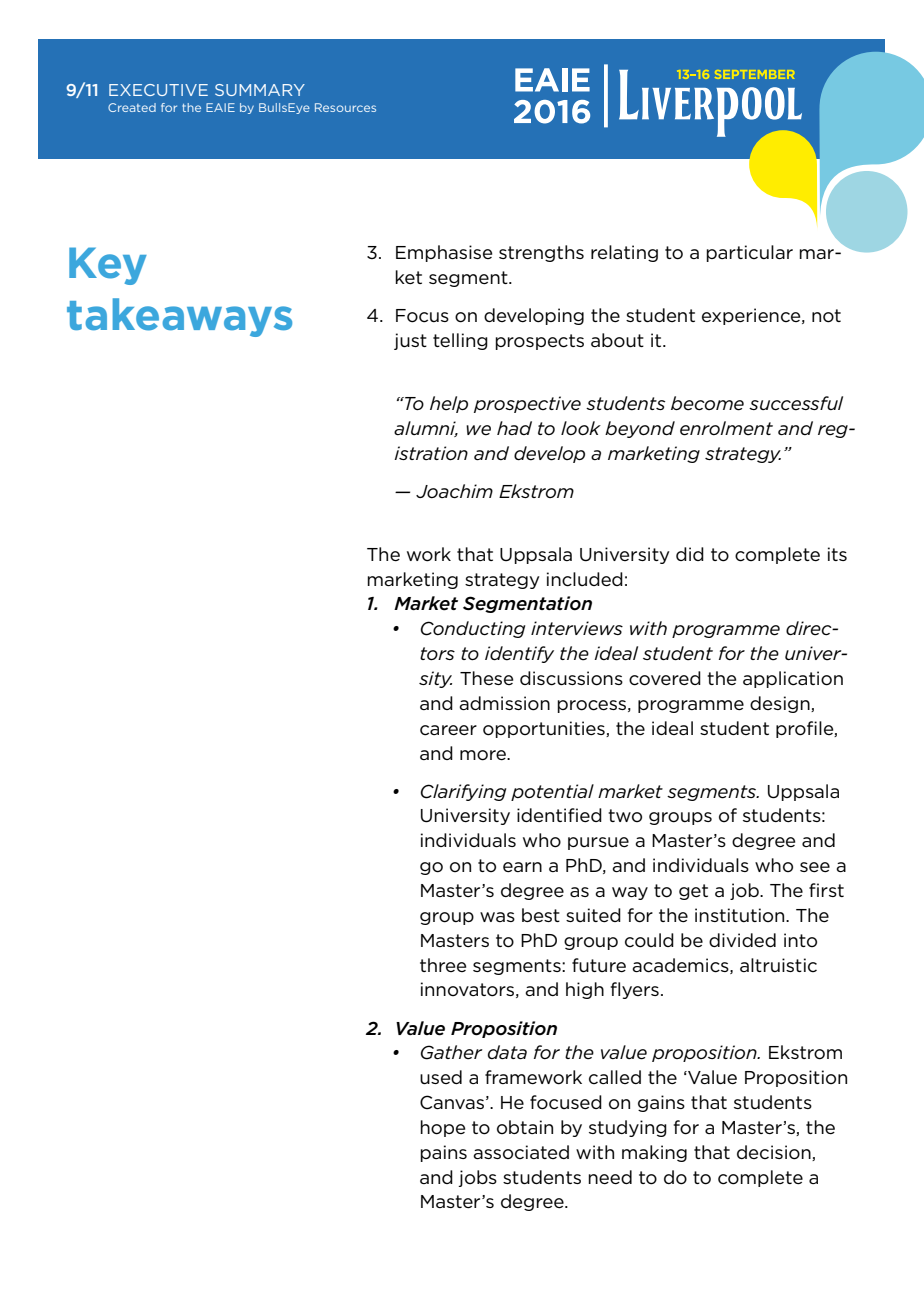 This screenshot has width=924, height=1308. Describe the element at coordinates (472, 629) in the screenshot. I see `Conducting` at that location.
